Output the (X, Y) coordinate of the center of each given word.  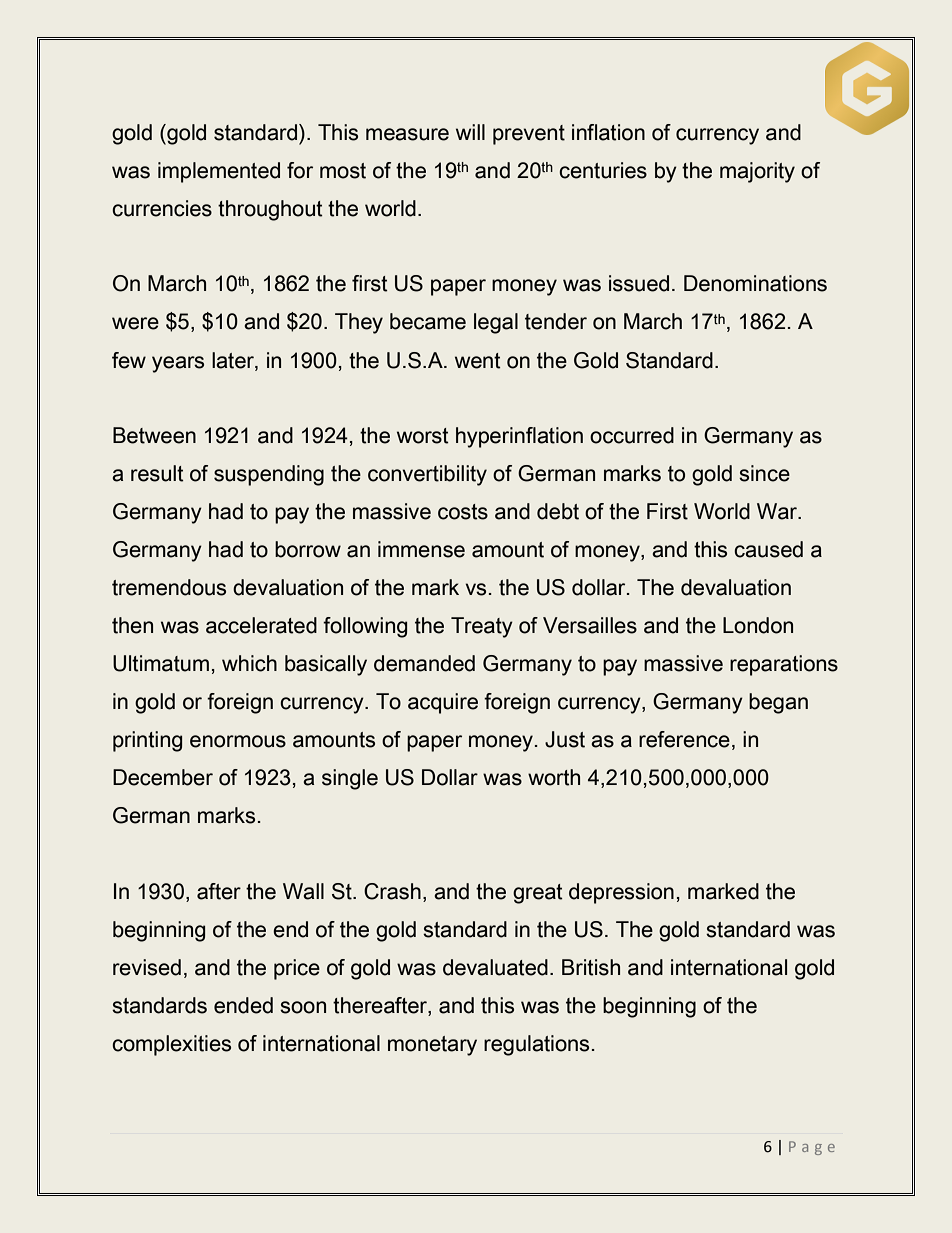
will (470, 132)
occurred (632, 435)
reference (684, 739)
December (163, 777)
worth (554, 777)
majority (757, 172)
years (178, 364)
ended (243, 1005)
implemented (219, 172)
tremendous (169, 587)
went (478, 361)
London (758, 625)
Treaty (482, 627)
